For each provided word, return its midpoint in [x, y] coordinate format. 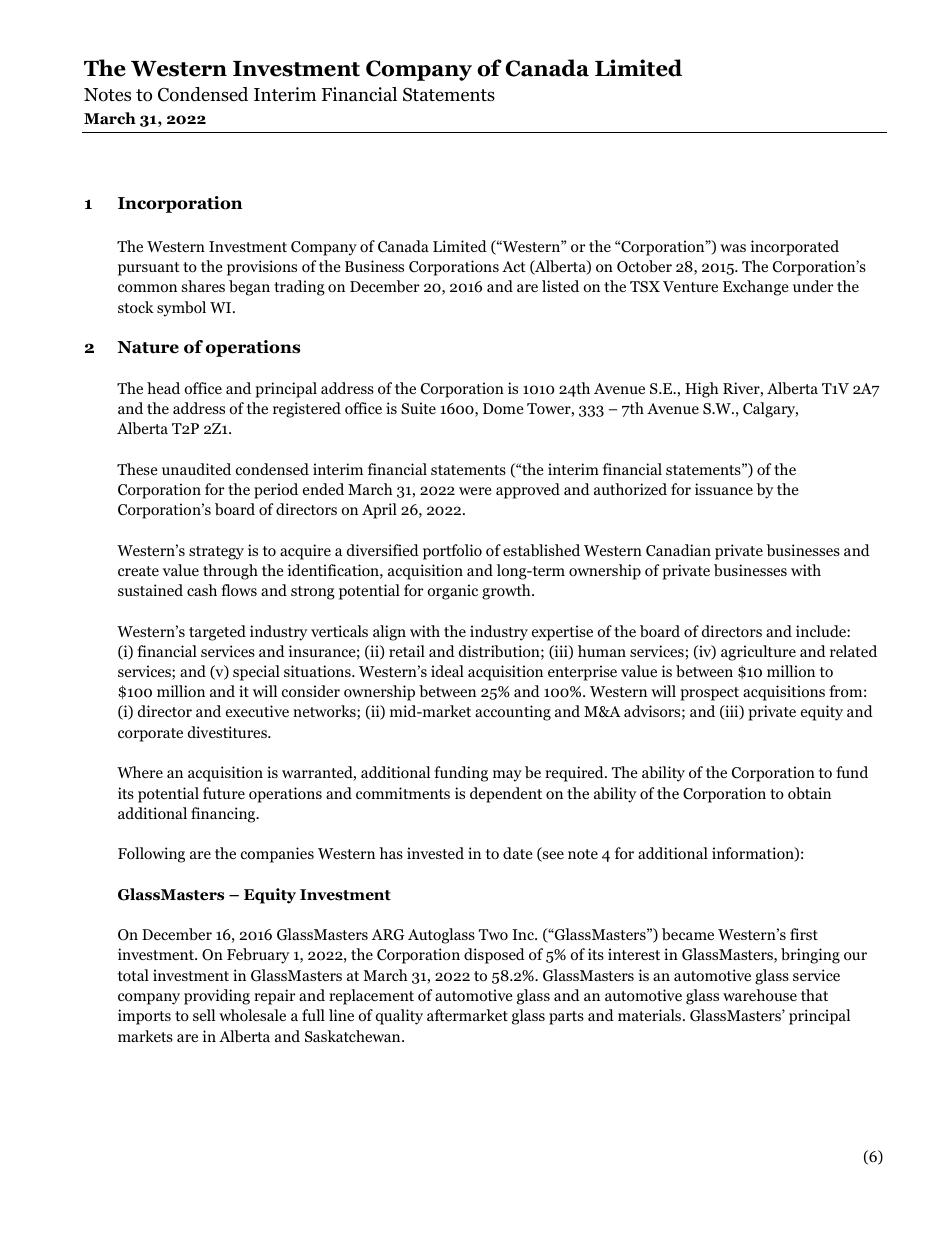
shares [203, 286]
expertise [562, 633]
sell [204, 1015]
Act [514, 266]
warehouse [760, 995]
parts [566, 1018]
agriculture [758, 653]
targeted [217, 633]
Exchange [756, 288]
